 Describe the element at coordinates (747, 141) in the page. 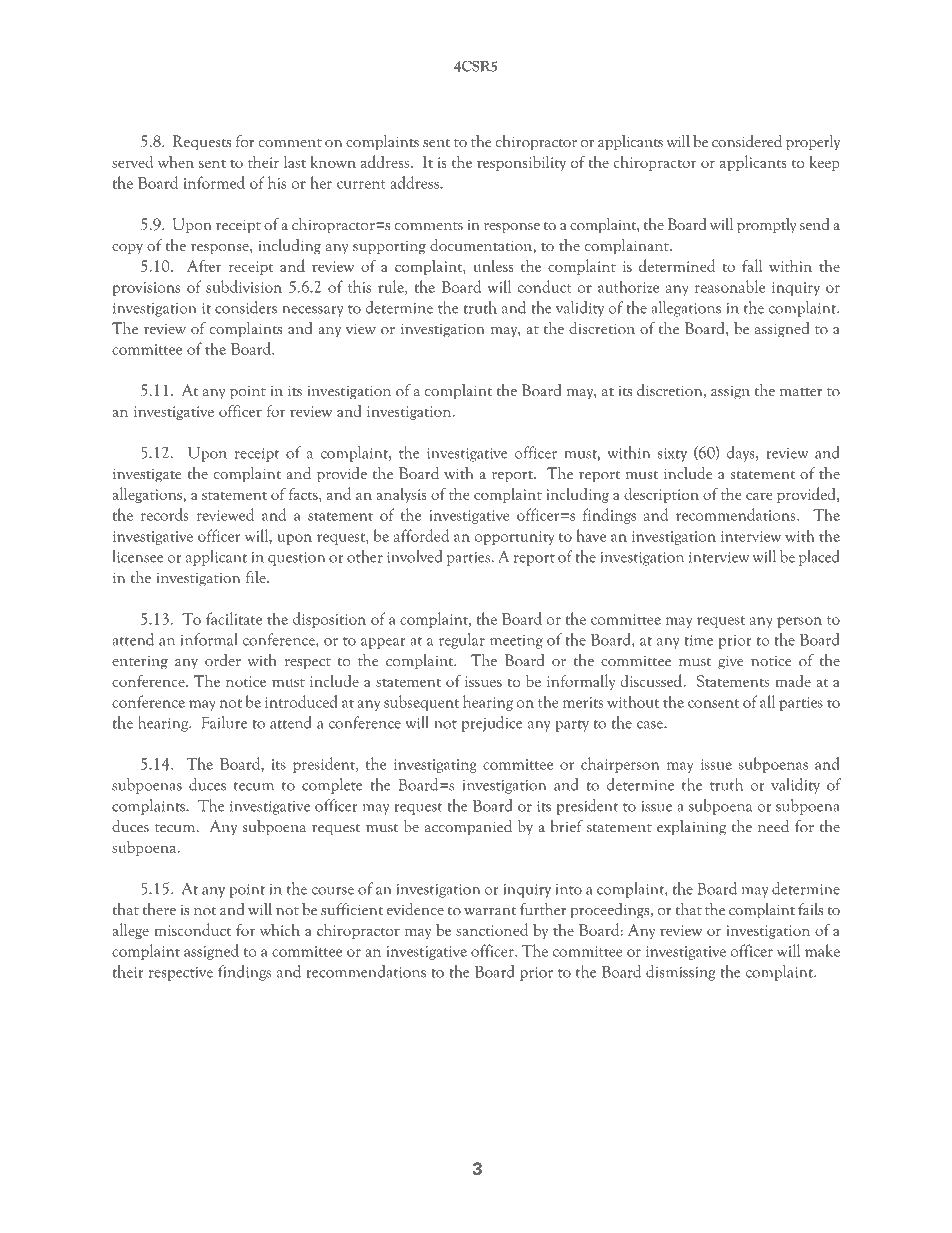

I see `considered` at that location.
